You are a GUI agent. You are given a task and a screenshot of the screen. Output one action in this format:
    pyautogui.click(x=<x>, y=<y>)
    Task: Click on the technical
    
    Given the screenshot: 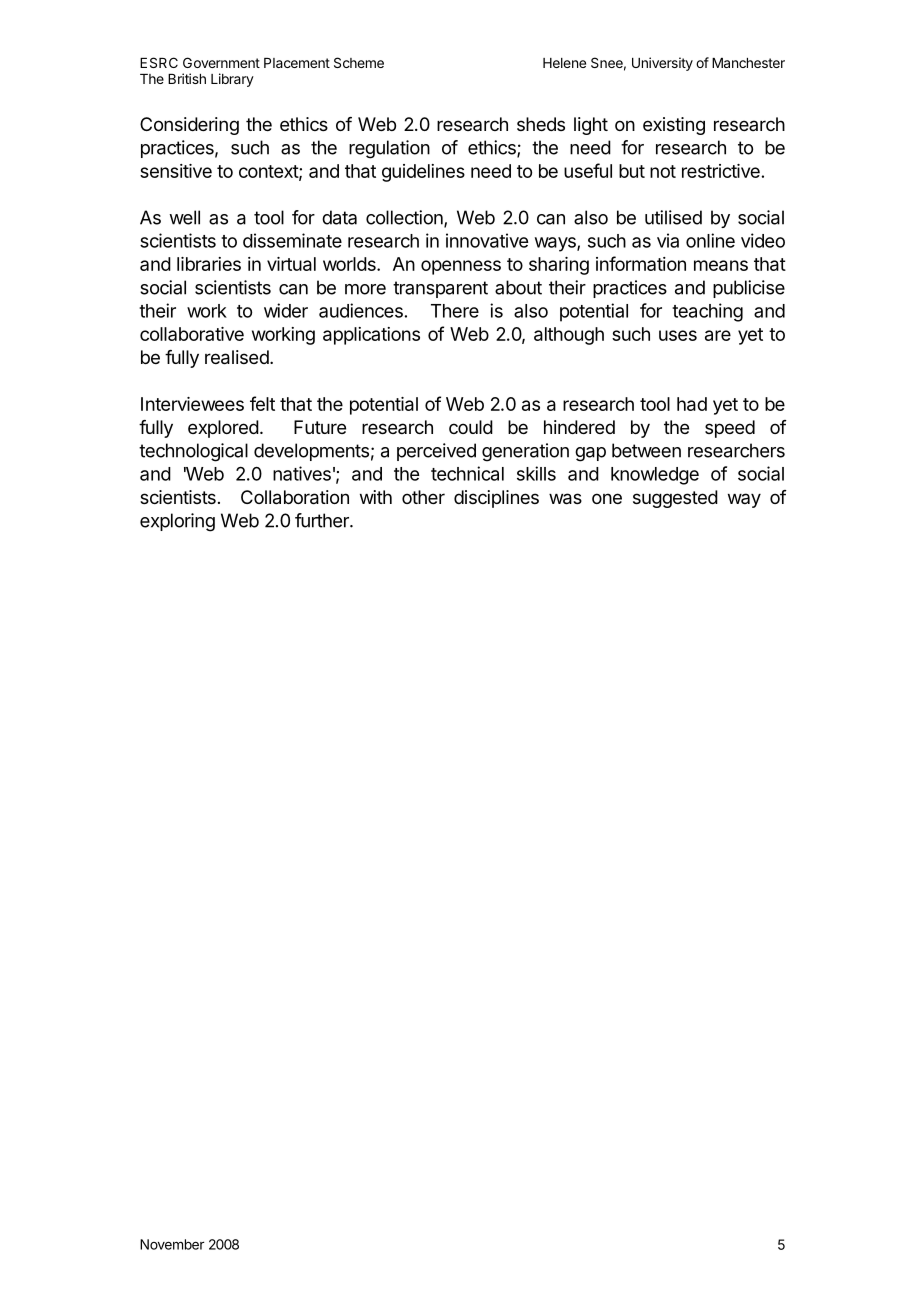 What is the action you would take?
    pyautogui.click(x=467, y=473)
